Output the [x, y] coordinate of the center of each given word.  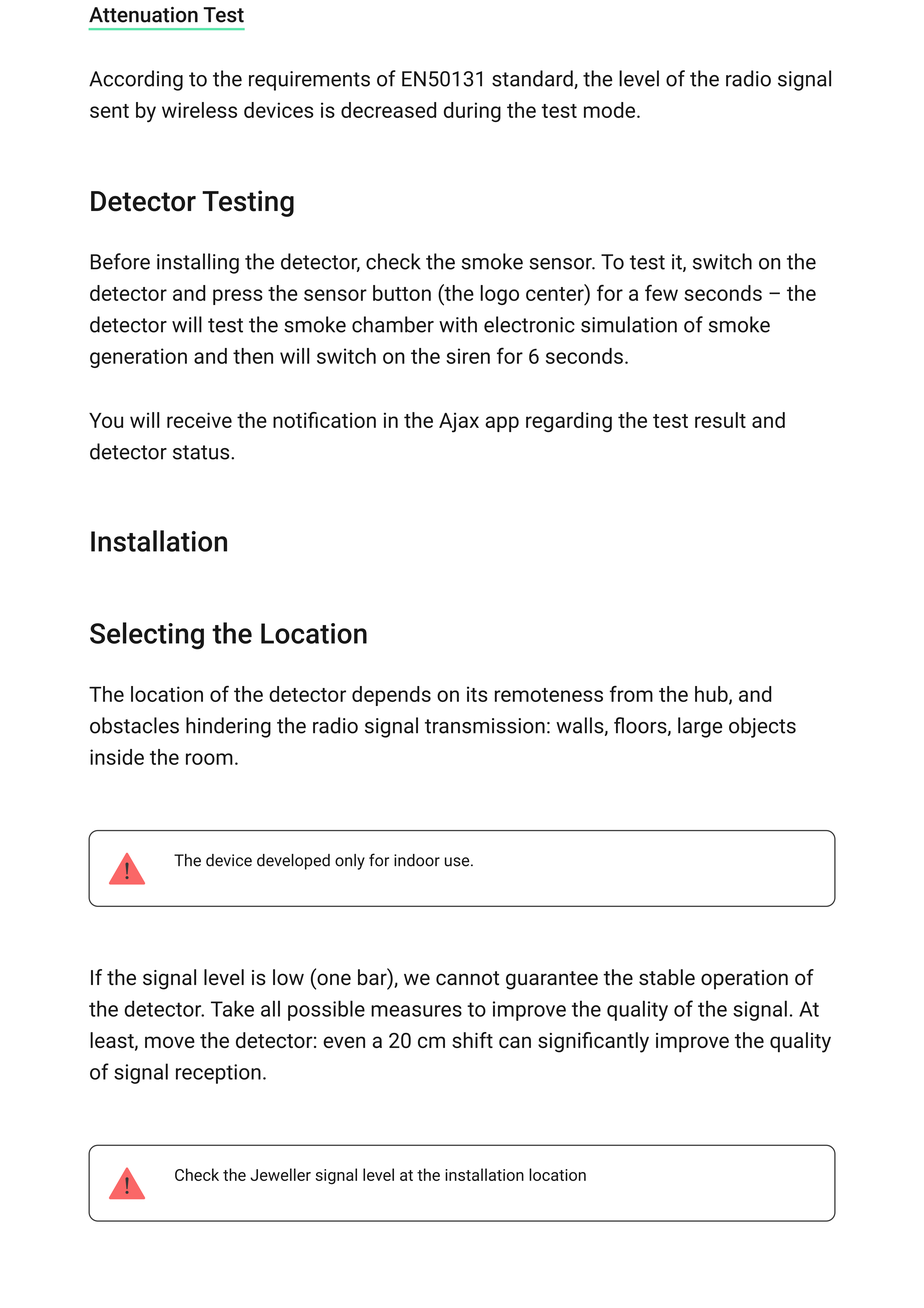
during [472, 112]
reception [218, 1074]
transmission [485, 726]
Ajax [459, 423]
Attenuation [143, 15]
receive [199, 420]
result [720, 420]
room [209, 759]
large [700, 727]
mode [609, 110]
